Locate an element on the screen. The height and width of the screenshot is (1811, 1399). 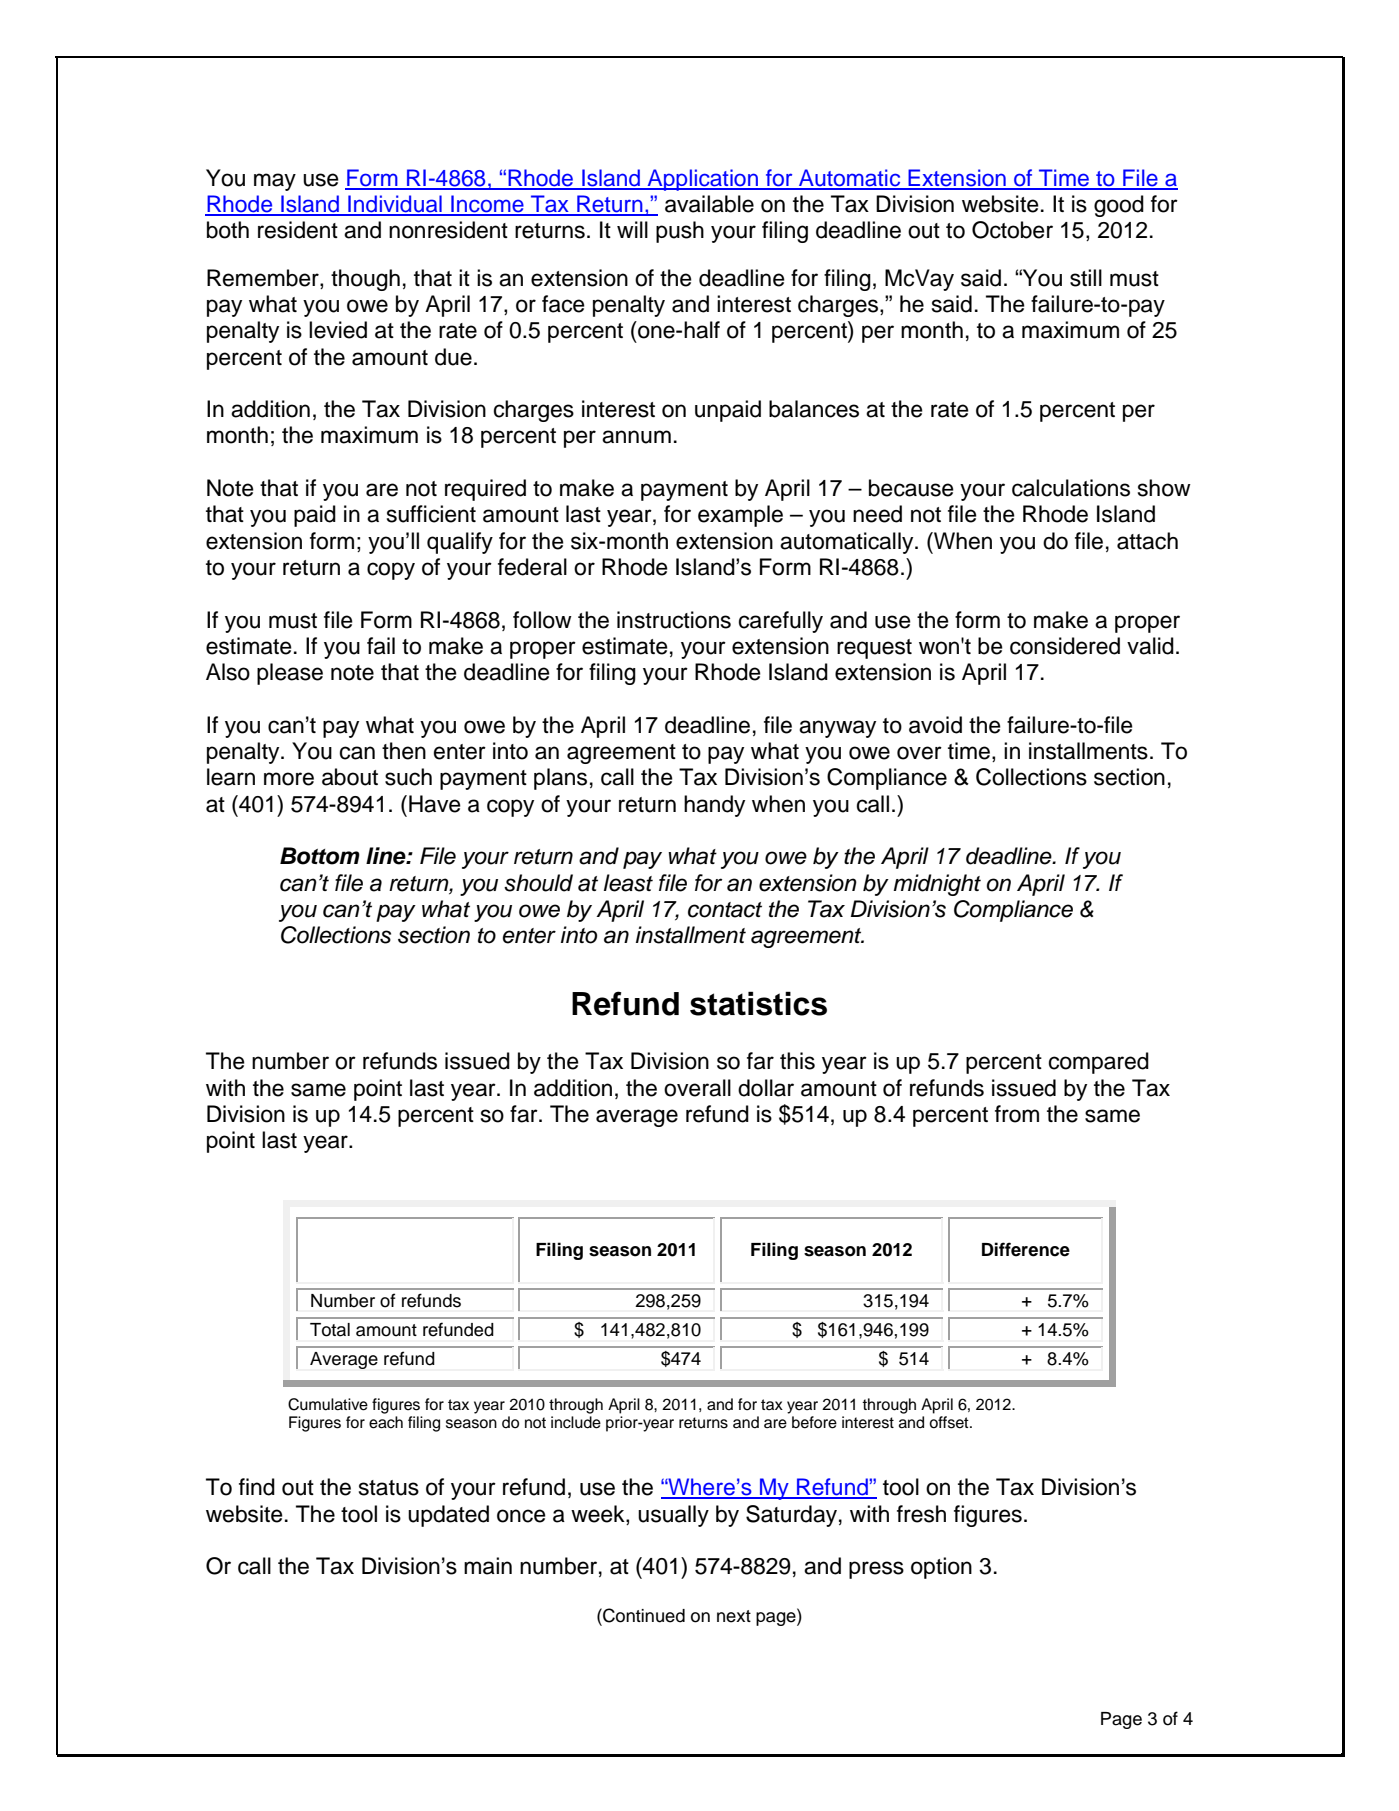
example is located at coordinates (740, 516).
